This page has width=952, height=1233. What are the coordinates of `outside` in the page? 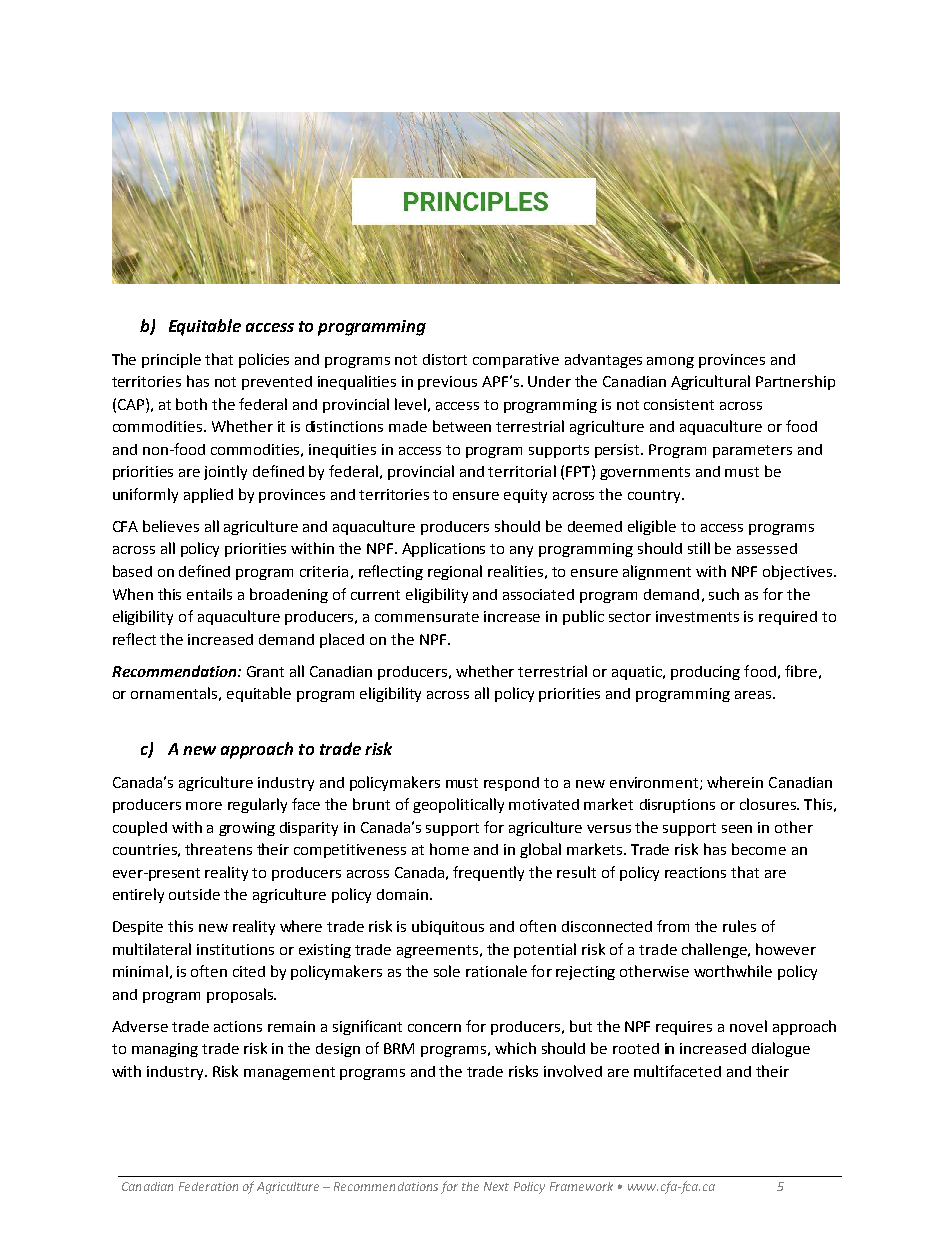 It's located at (194, 894).
